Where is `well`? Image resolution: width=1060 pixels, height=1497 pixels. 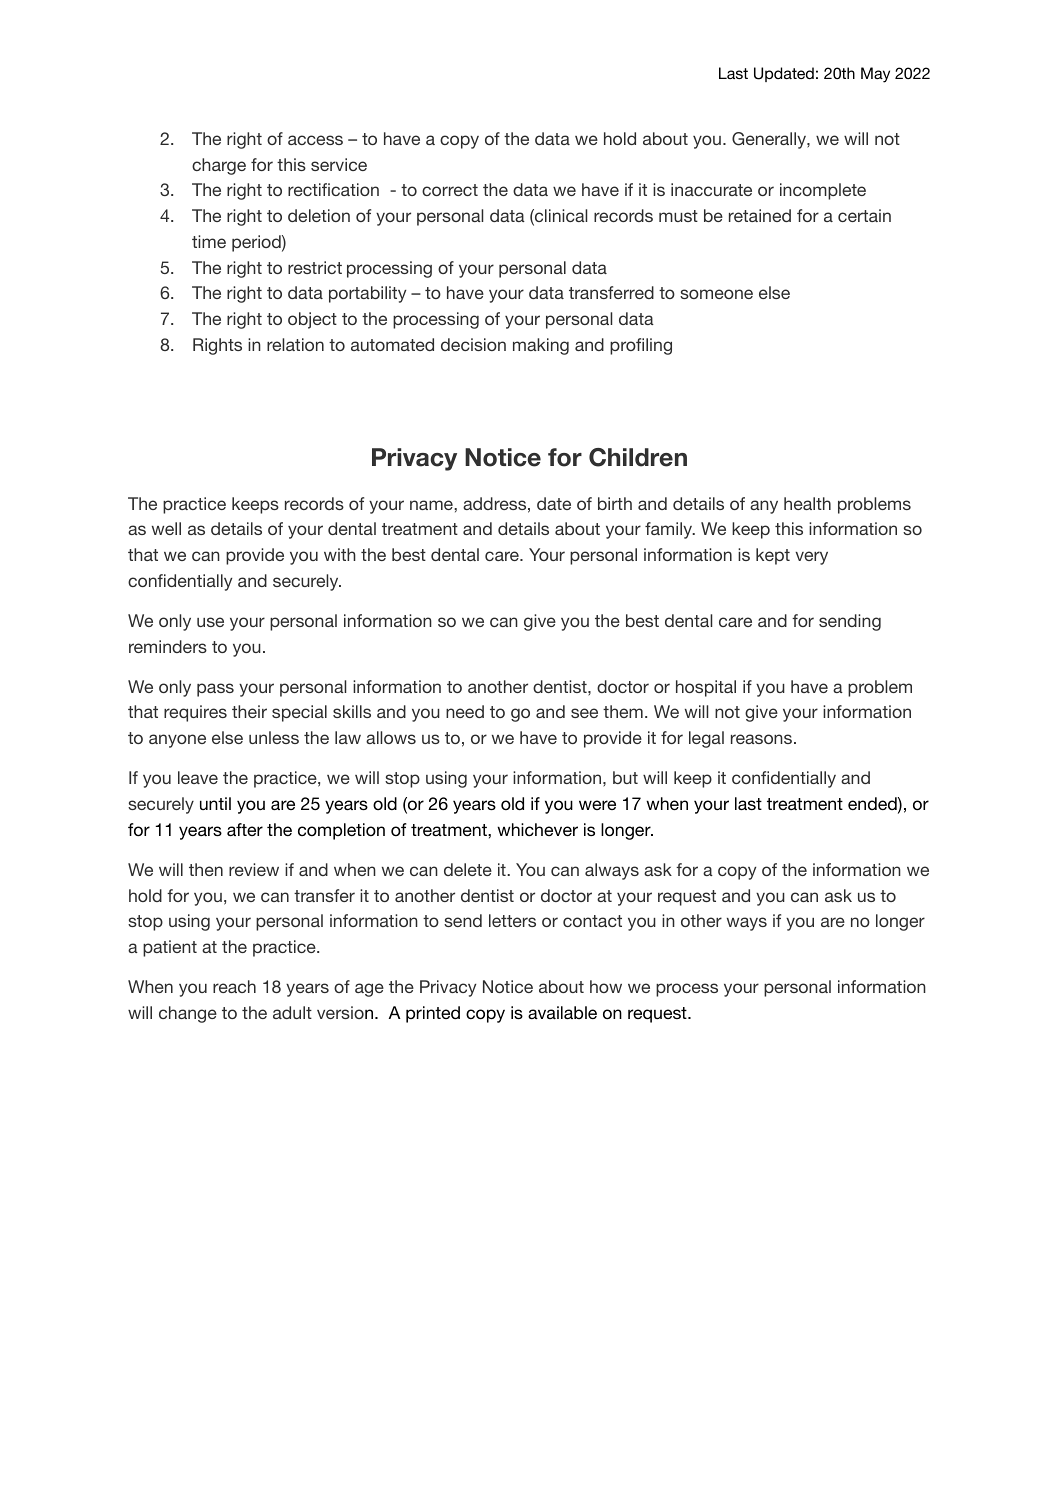
well is located at coordinates (166, 528).
